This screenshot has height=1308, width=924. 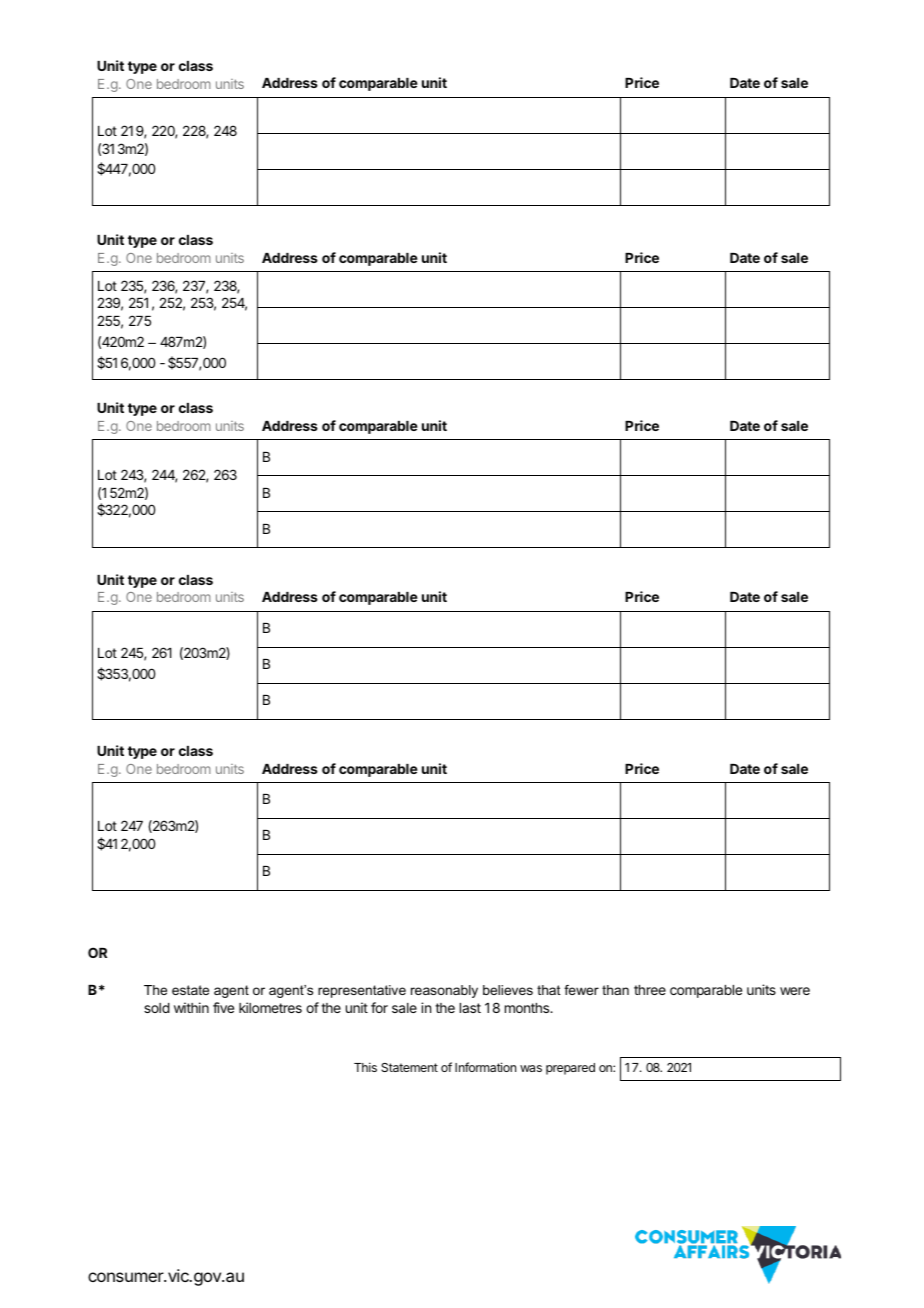 I want to click on reasonably, so click(x=444, y=991).
